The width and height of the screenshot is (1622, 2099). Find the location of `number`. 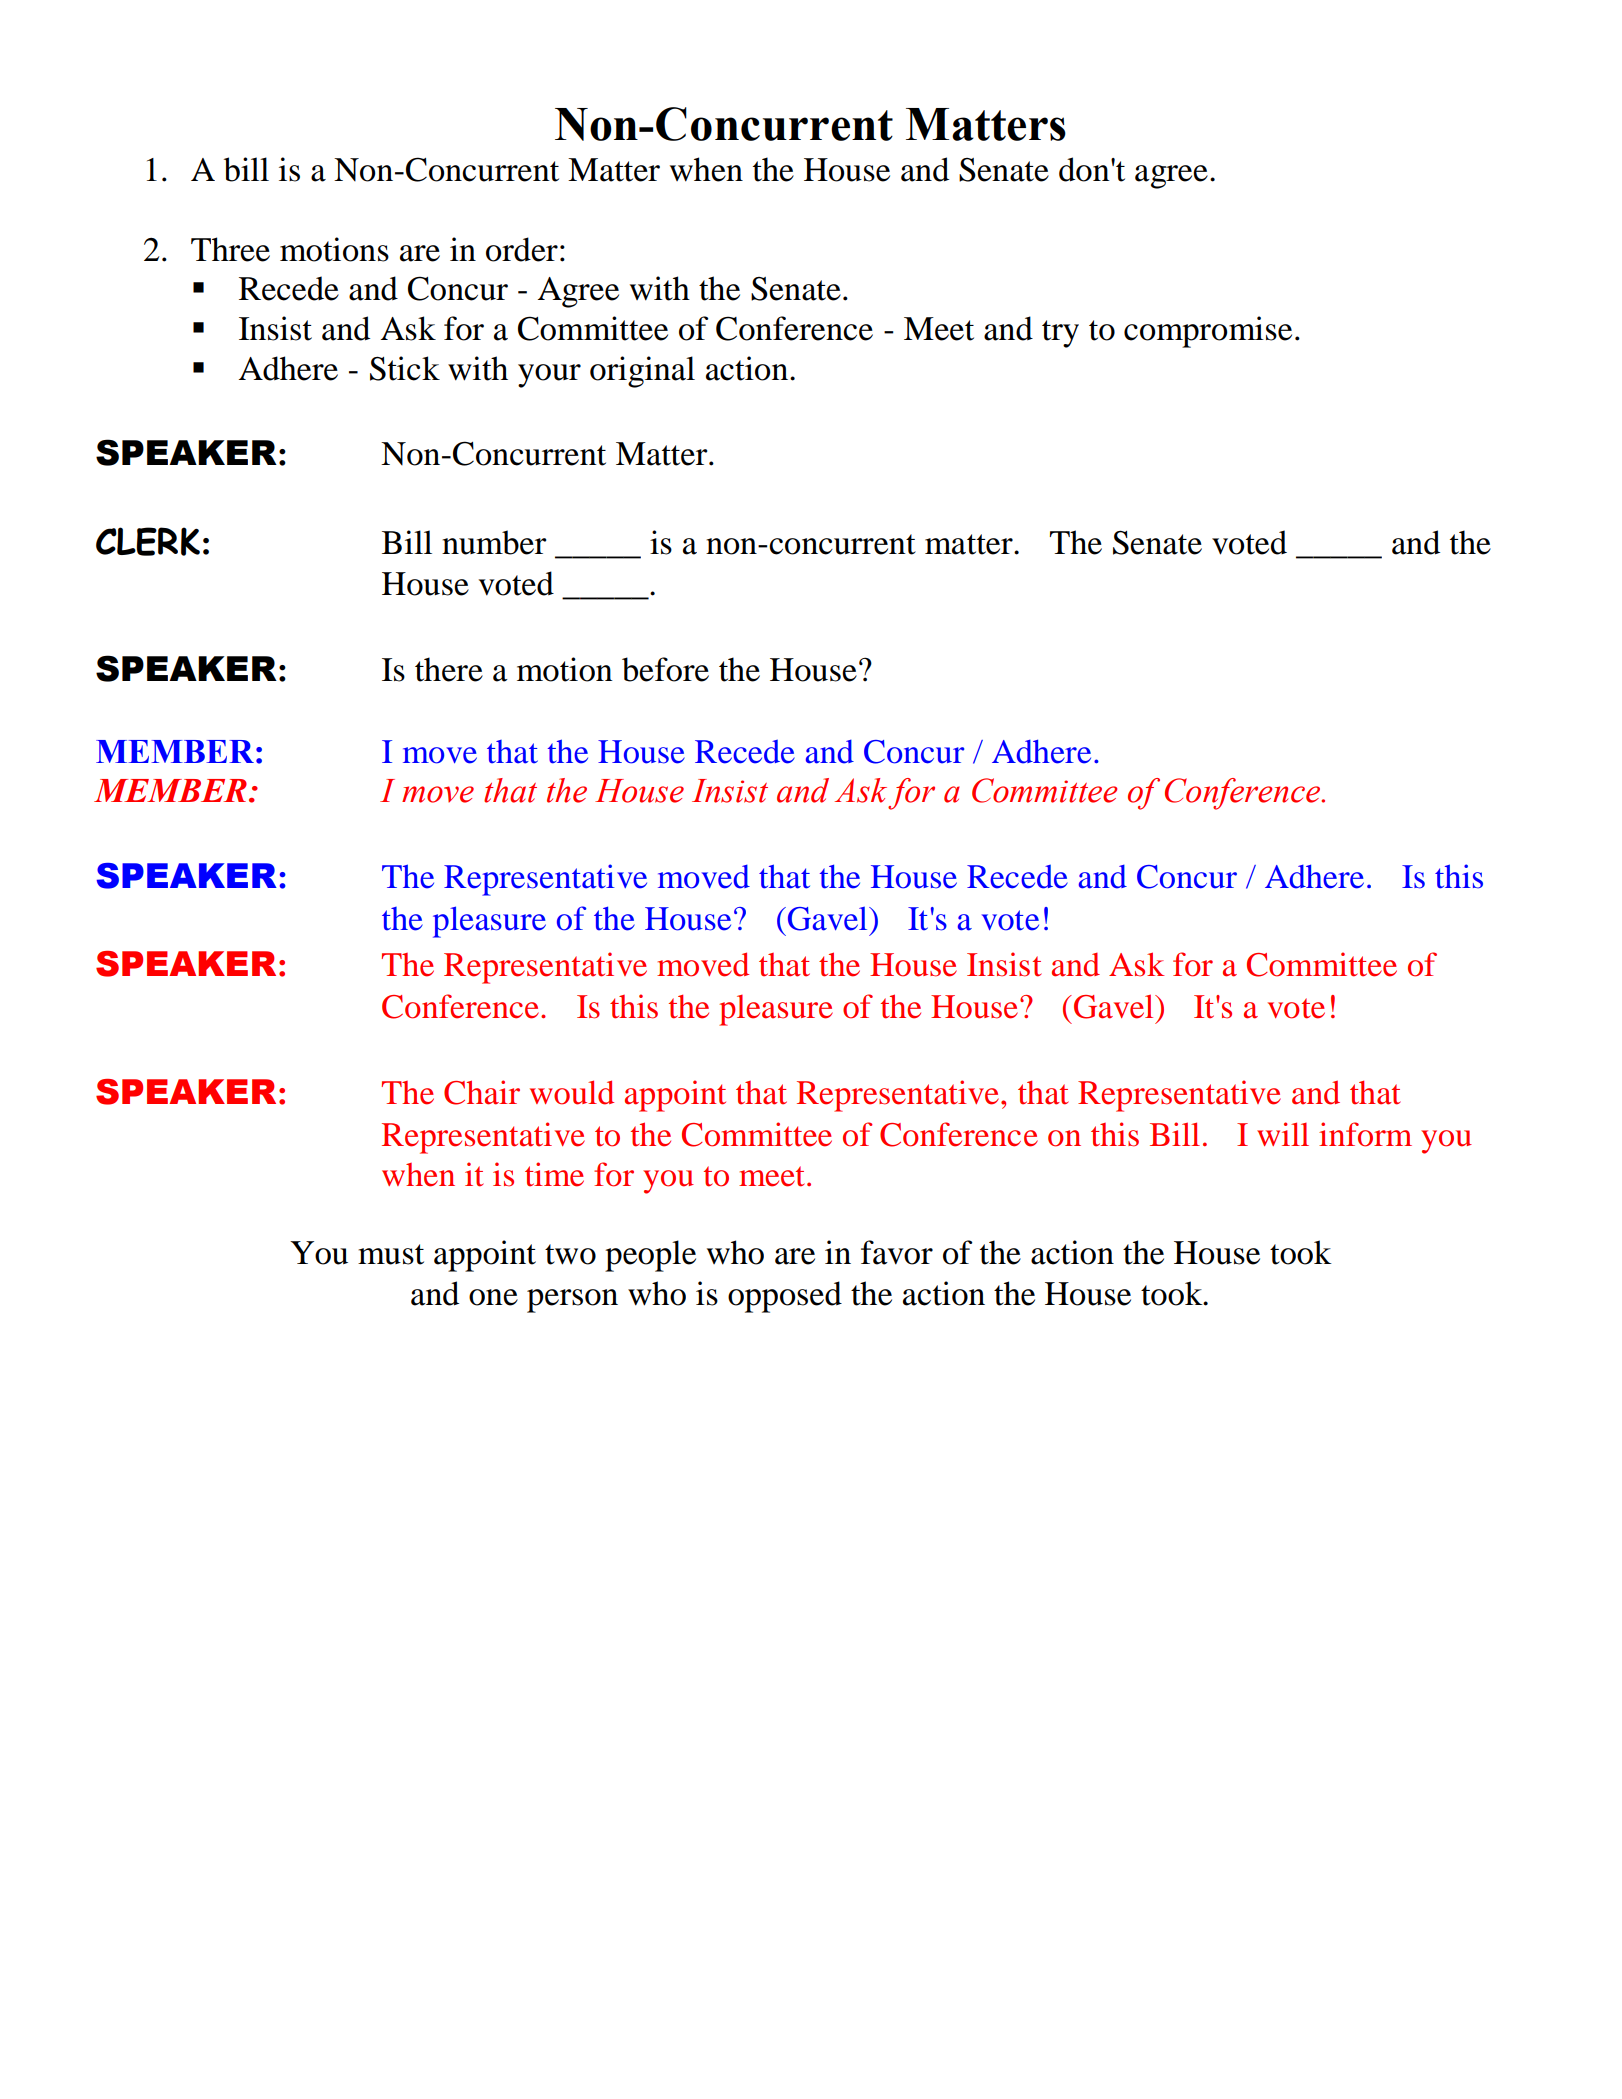

number is located at coordinates (494, 542).
